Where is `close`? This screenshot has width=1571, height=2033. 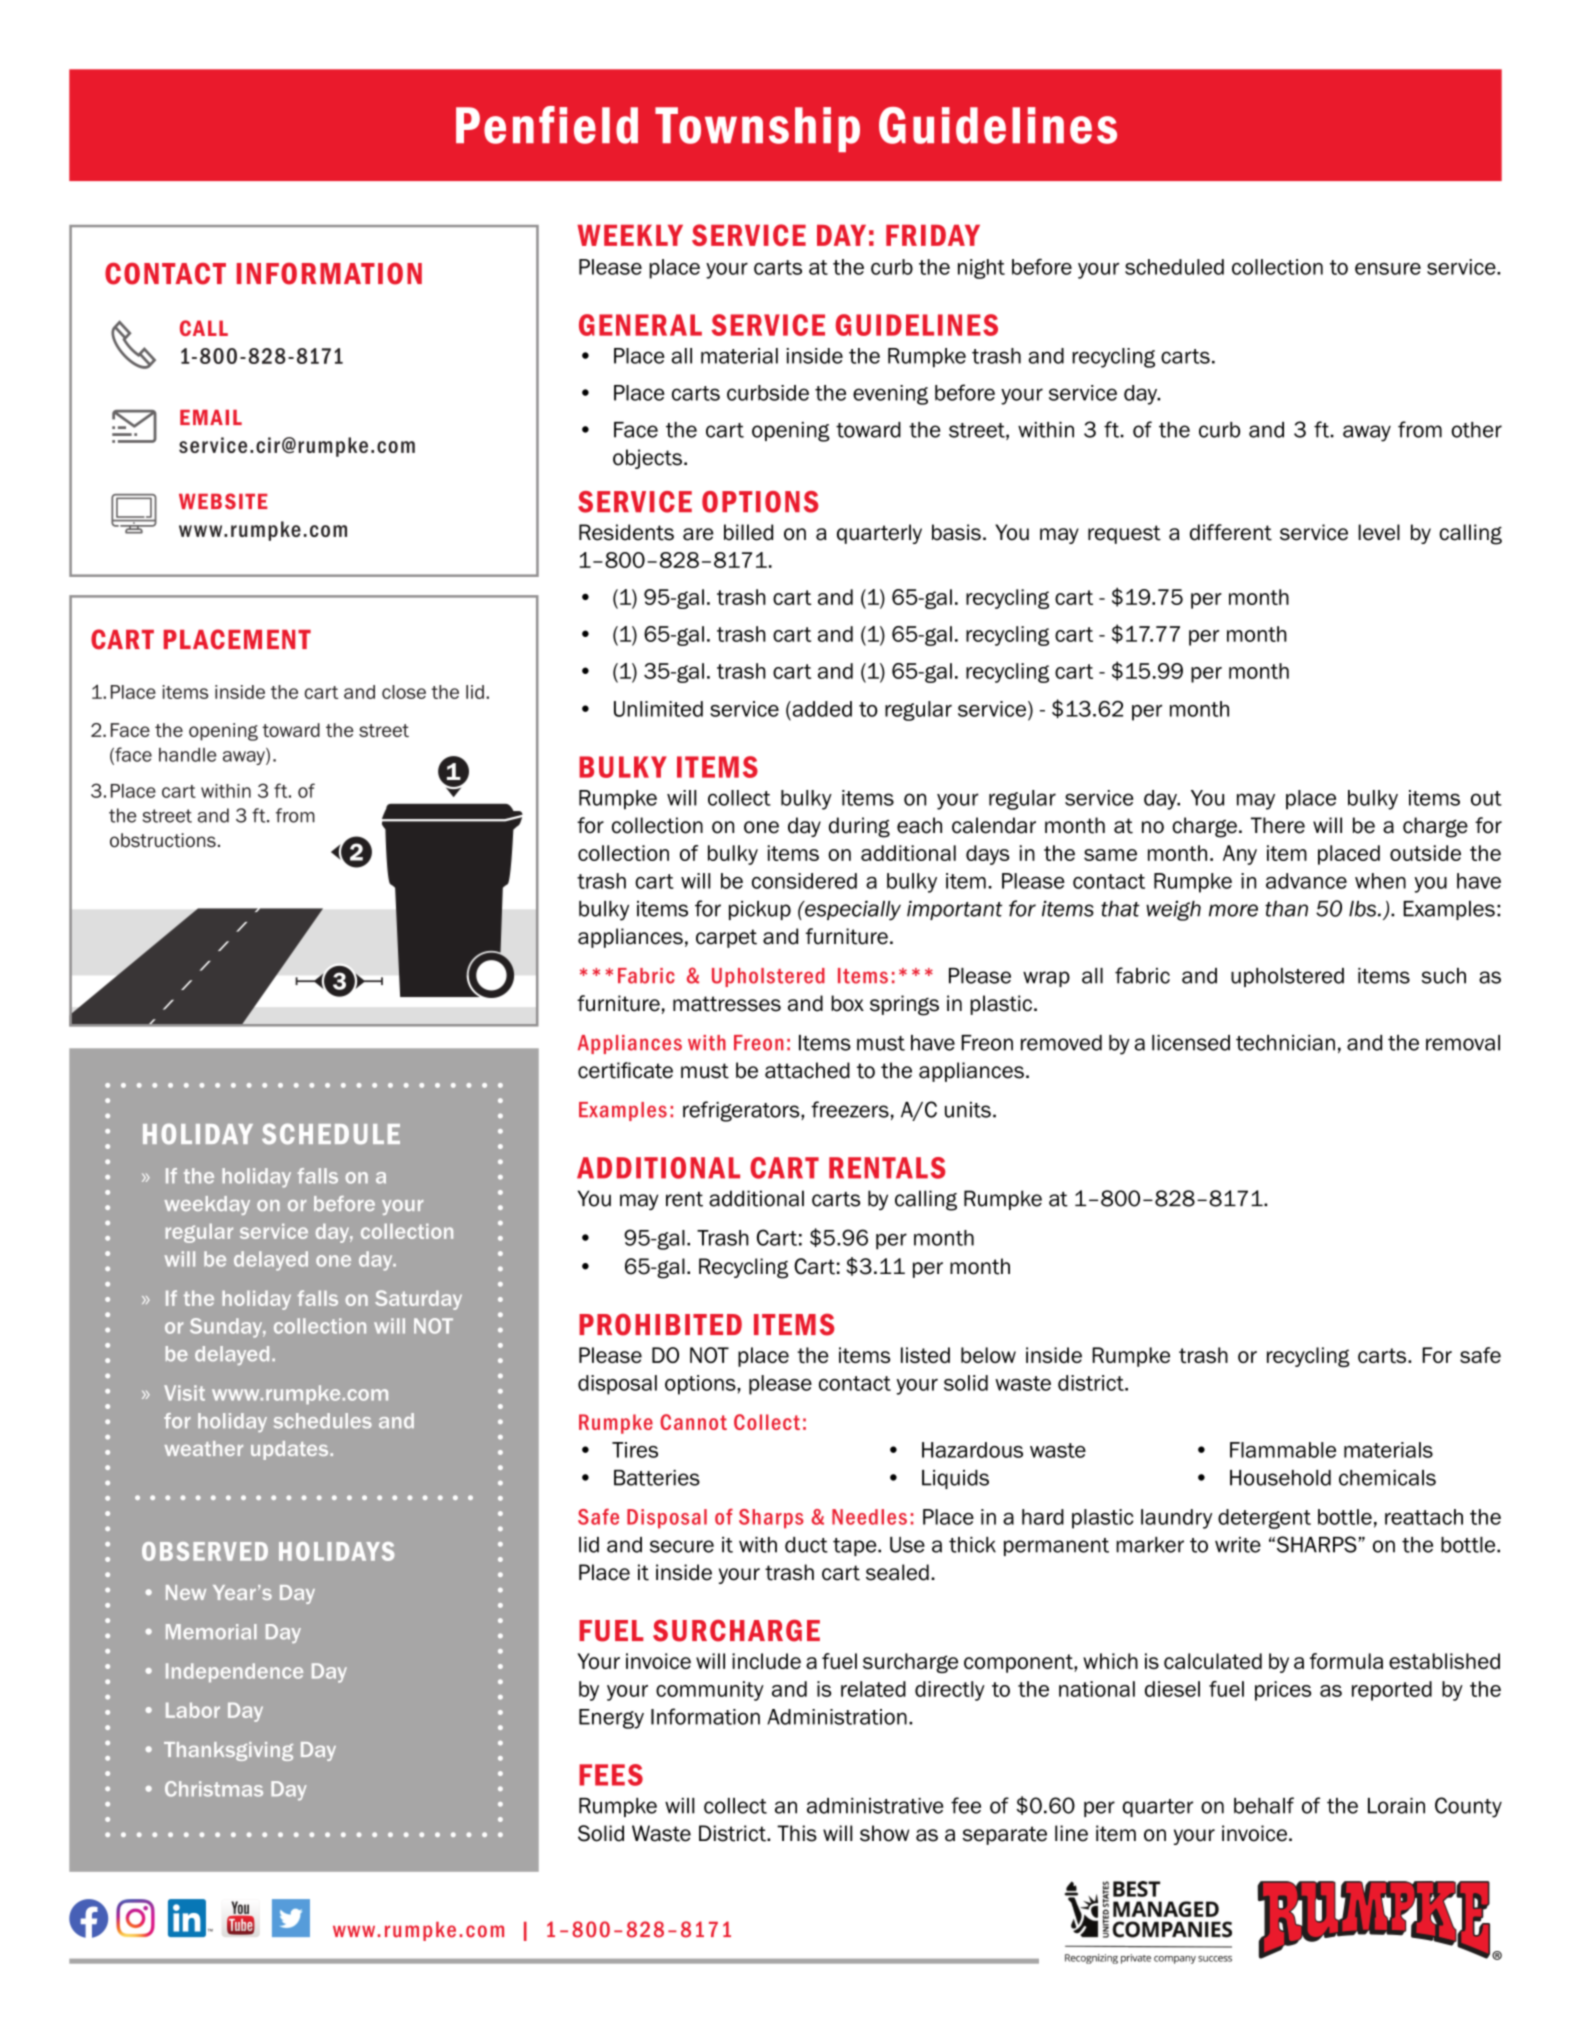
close is located at coordinates (404, 692).
